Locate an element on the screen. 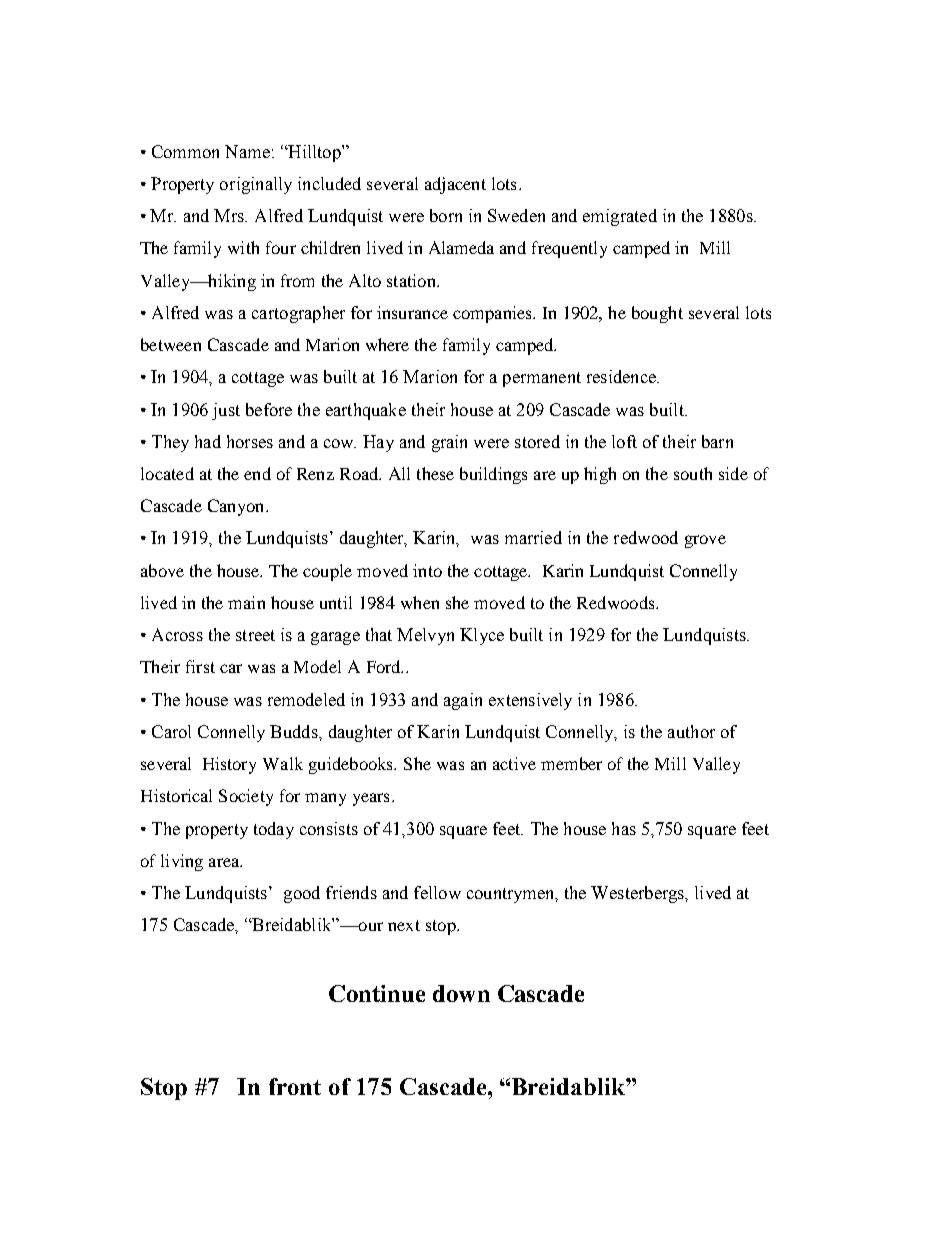 The width and height of the screenshot is (952, 1233). grove is located at coordinates (705, 541).
